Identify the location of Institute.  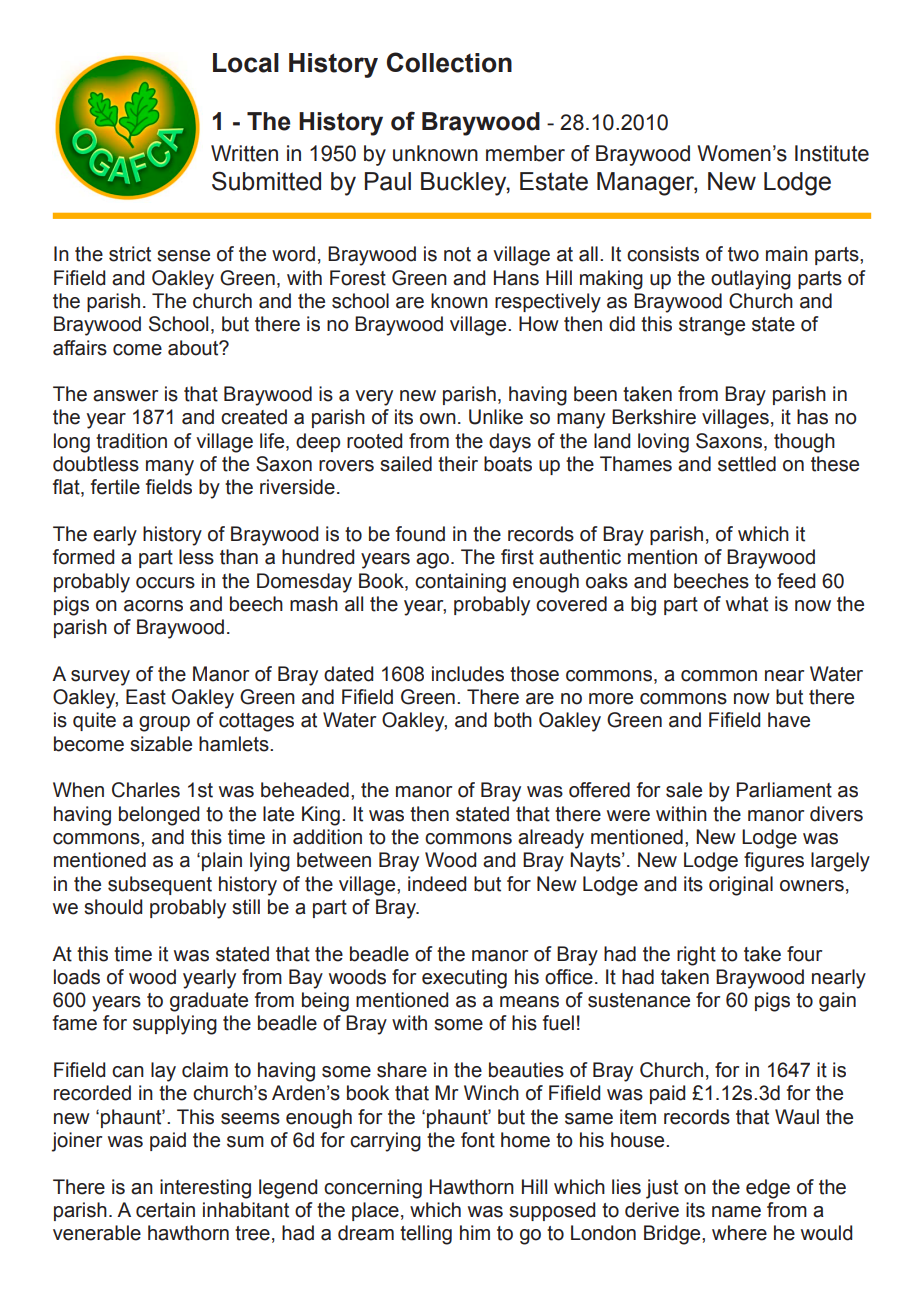
(832, 153).
